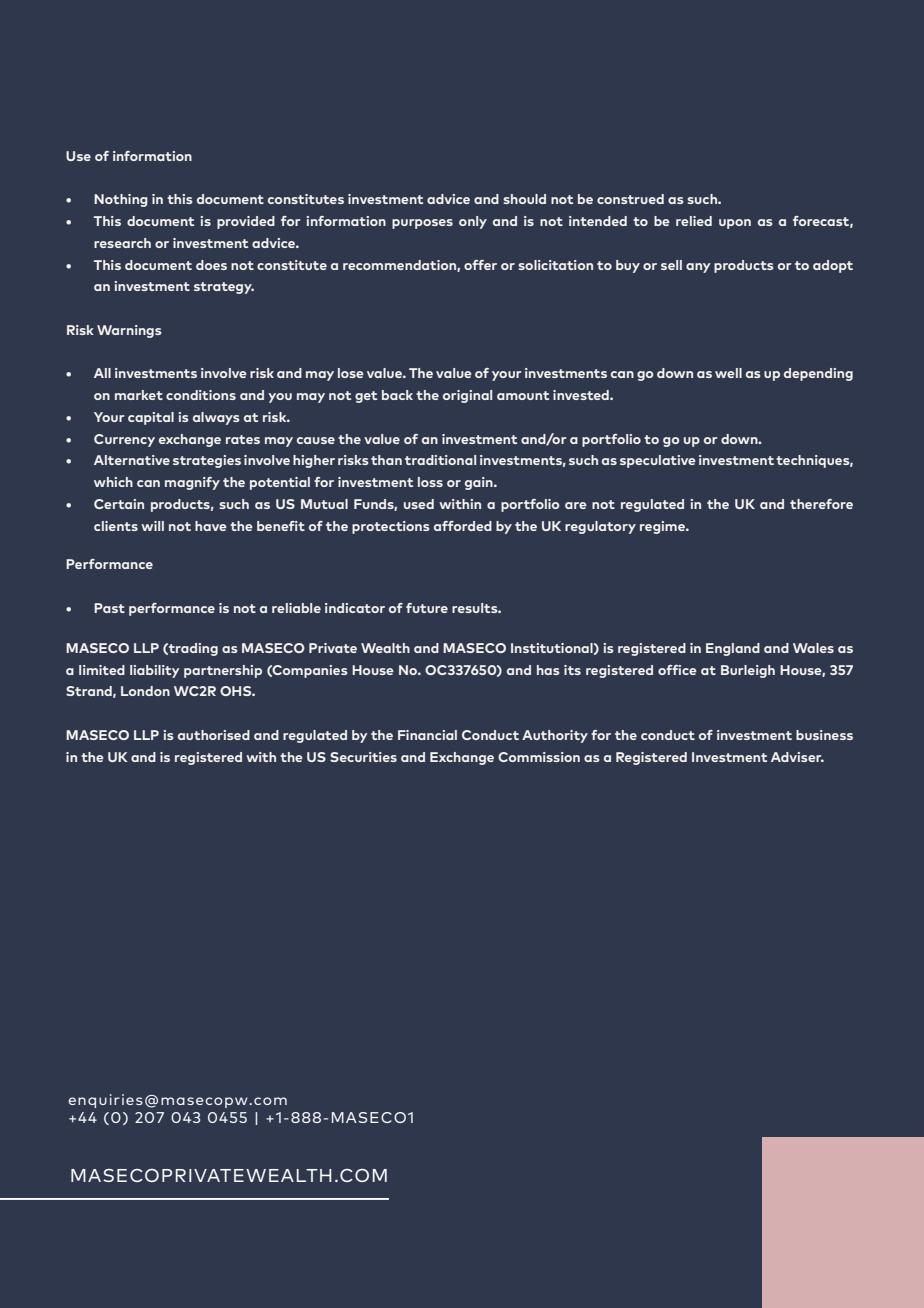  Describe the element at coordinates (658, 461) in the screenshot. I see `speculative` at that location.
